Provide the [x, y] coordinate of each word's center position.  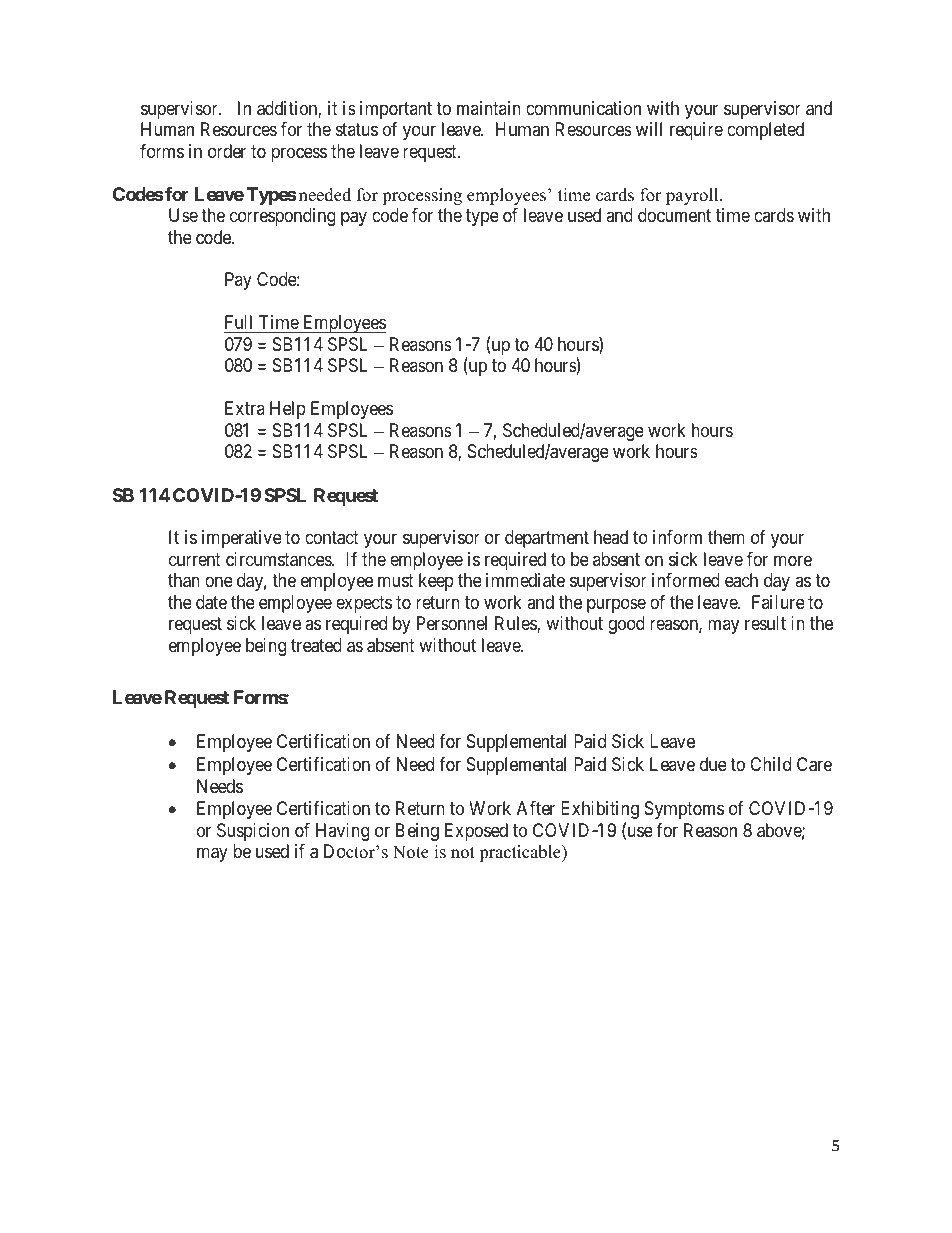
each [741, 580]
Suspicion [253, 832]
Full [240, 324]
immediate [525, 580]
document [674, 215]
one [219, 582]
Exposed [476, 832]
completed [765, 131]
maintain [489, 108]
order [227, 151]
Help [288, 410]
